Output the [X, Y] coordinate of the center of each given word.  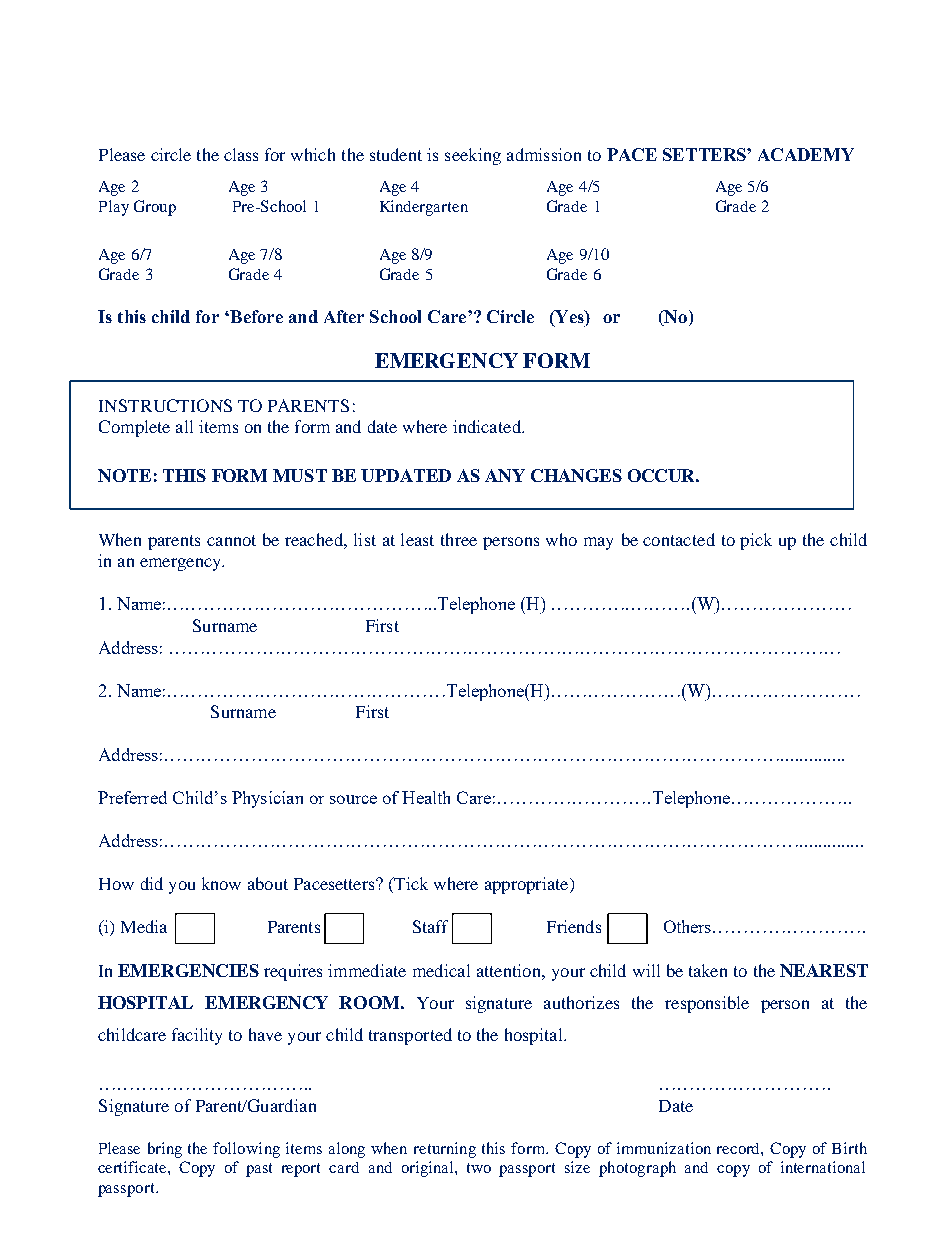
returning [445, 1150]
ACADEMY [806, 154]
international [823, 1167]
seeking [473, 156]
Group [155, 208]
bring [165, 1150]
